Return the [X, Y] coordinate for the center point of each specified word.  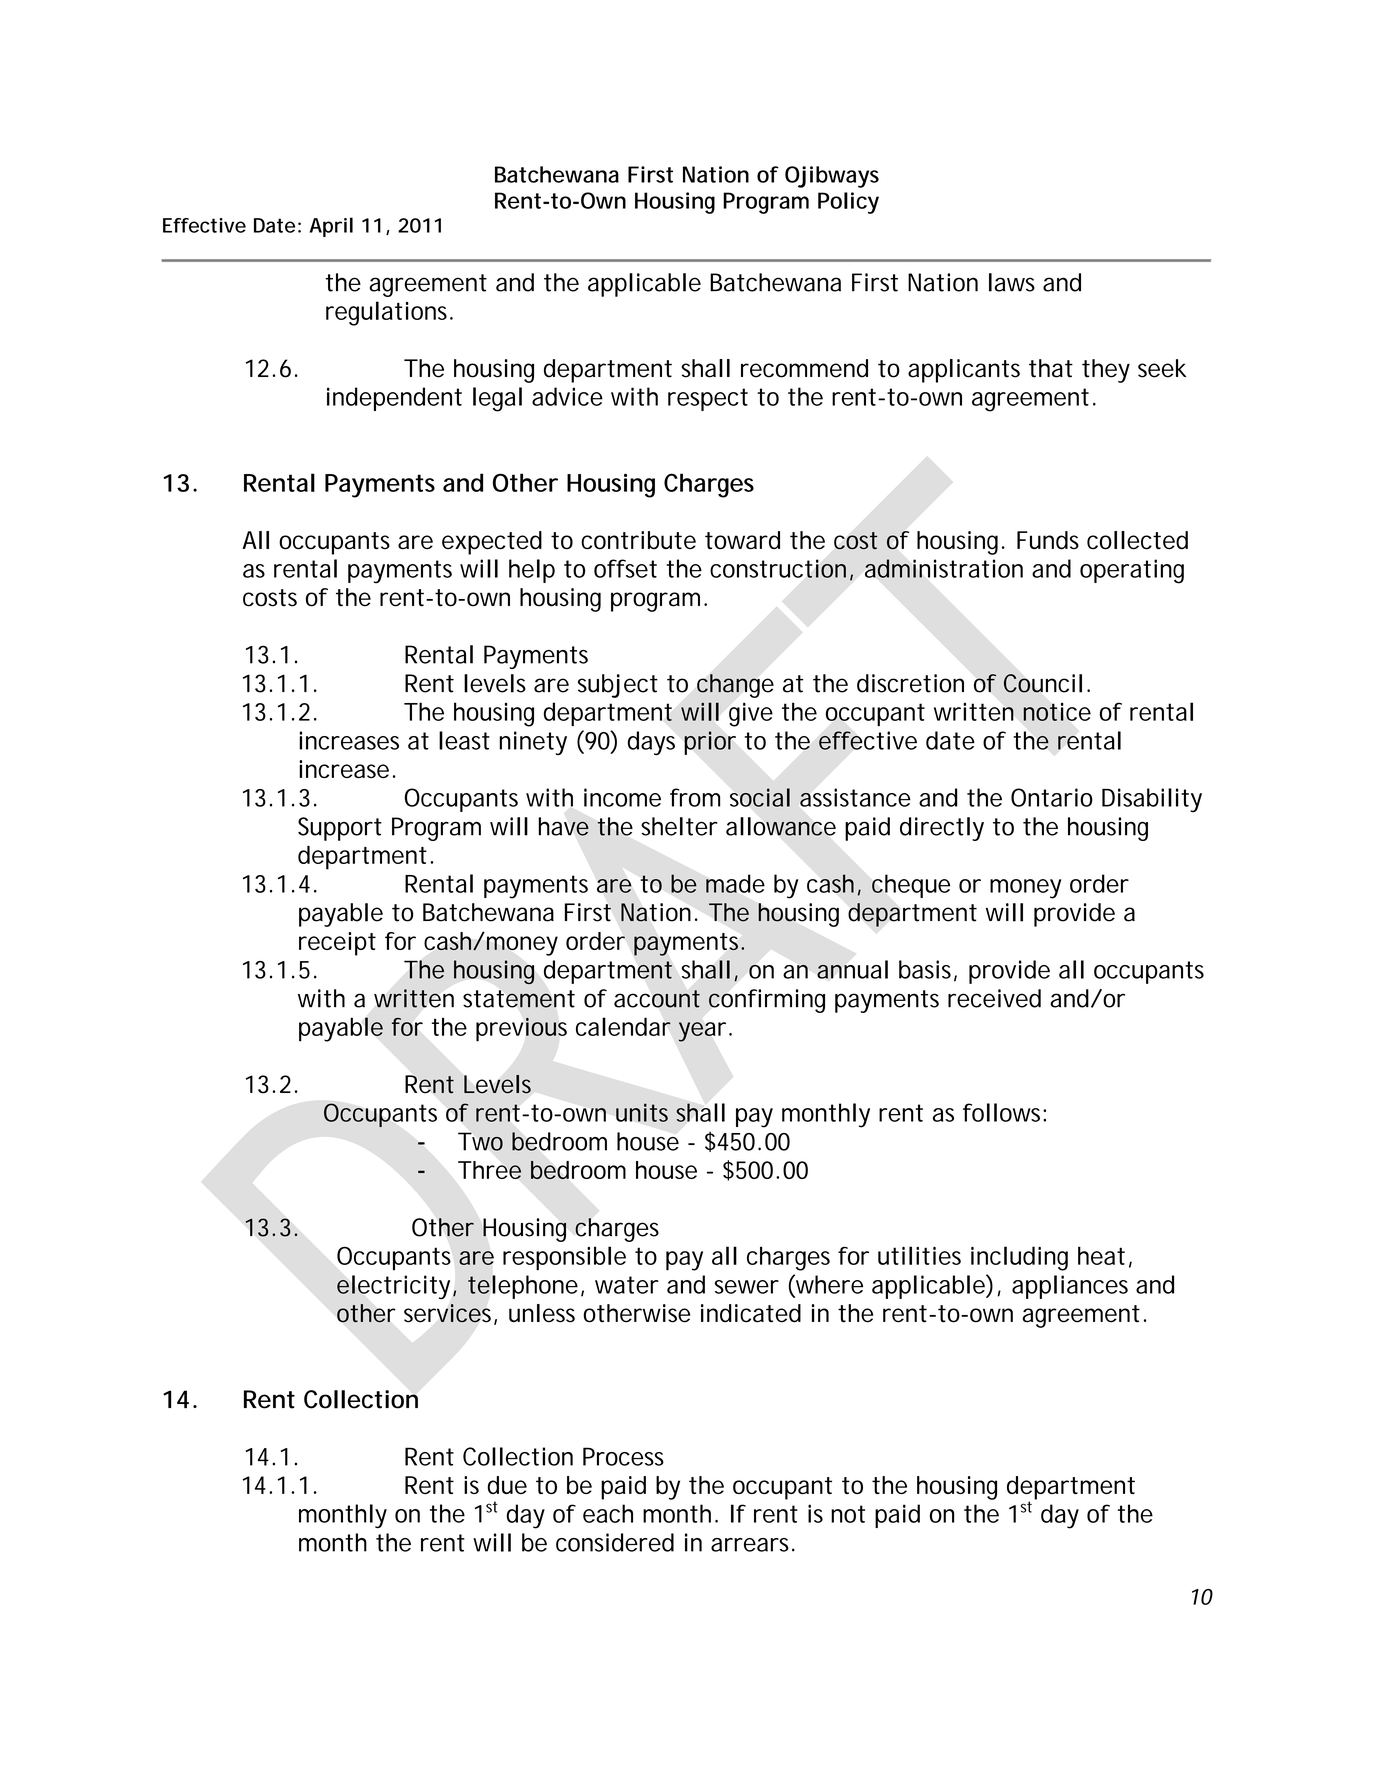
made [735, 883]
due [507, 1485]
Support [340, 829]
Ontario [1052, 797]
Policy [848, 203]
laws [1012, 282]
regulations [386, 313]
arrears [750, 1545]
